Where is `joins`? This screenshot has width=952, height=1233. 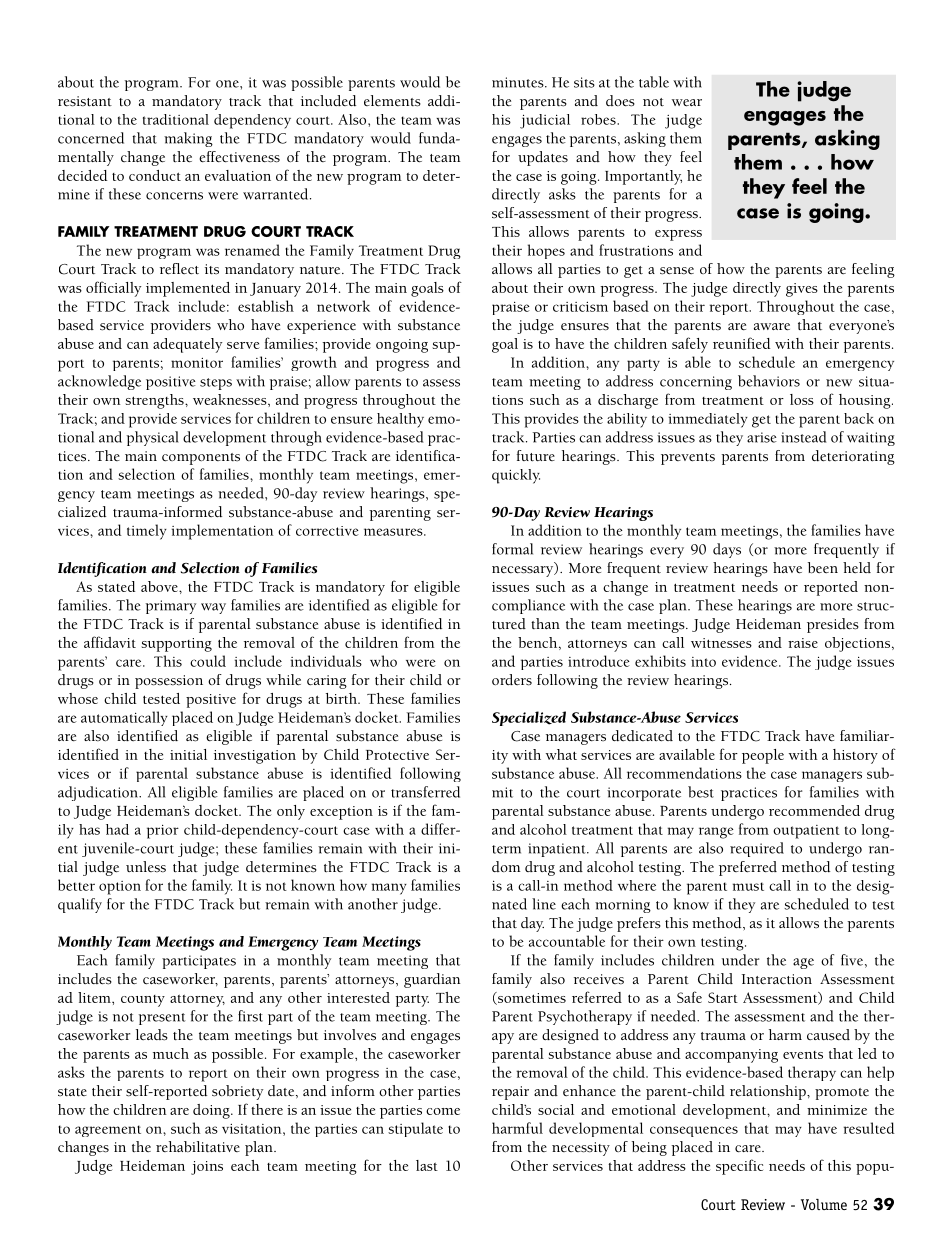 joins is located at coordinates (207, 1168).
